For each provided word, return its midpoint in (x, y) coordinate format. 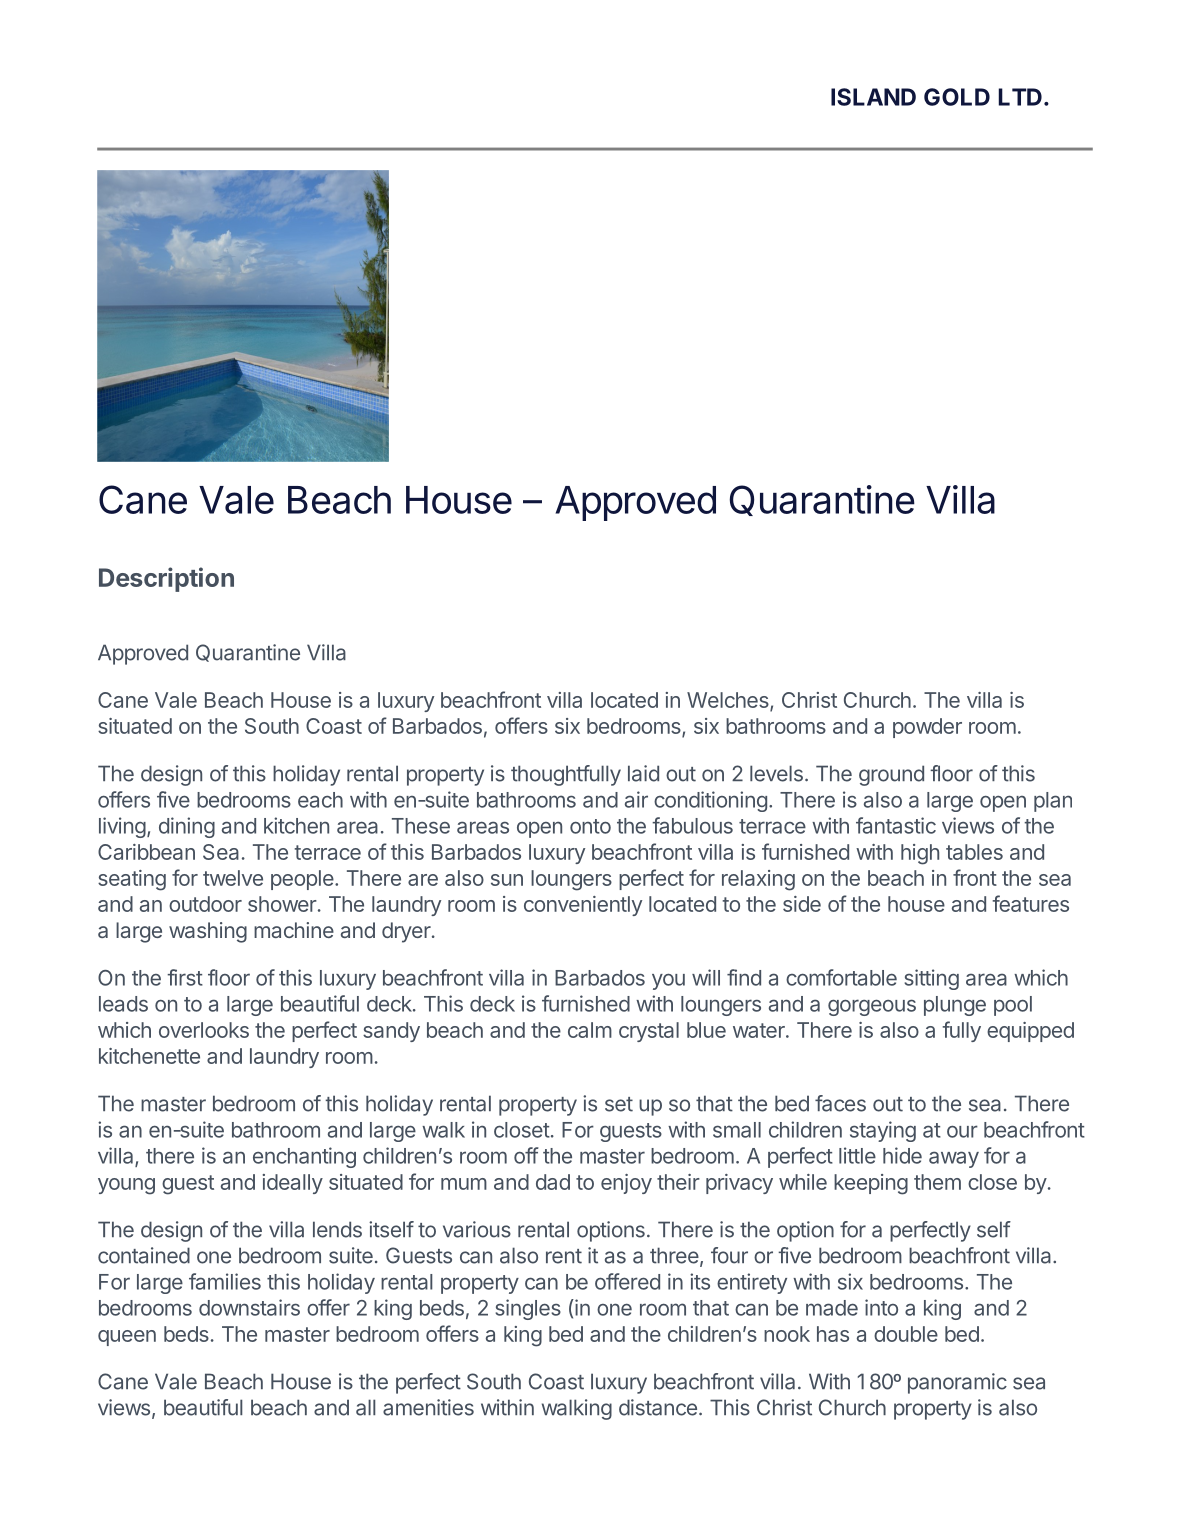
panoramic (957, 1383)
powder (927, 728)
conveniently (583, 906)
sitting (931, 979)
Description (166, 579)
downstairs (249, 1307)
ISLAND (873, 97)
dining (187, 827)
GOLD (957, 97)
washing (208, 932)
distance (658, 1407)
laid (643, 773)
